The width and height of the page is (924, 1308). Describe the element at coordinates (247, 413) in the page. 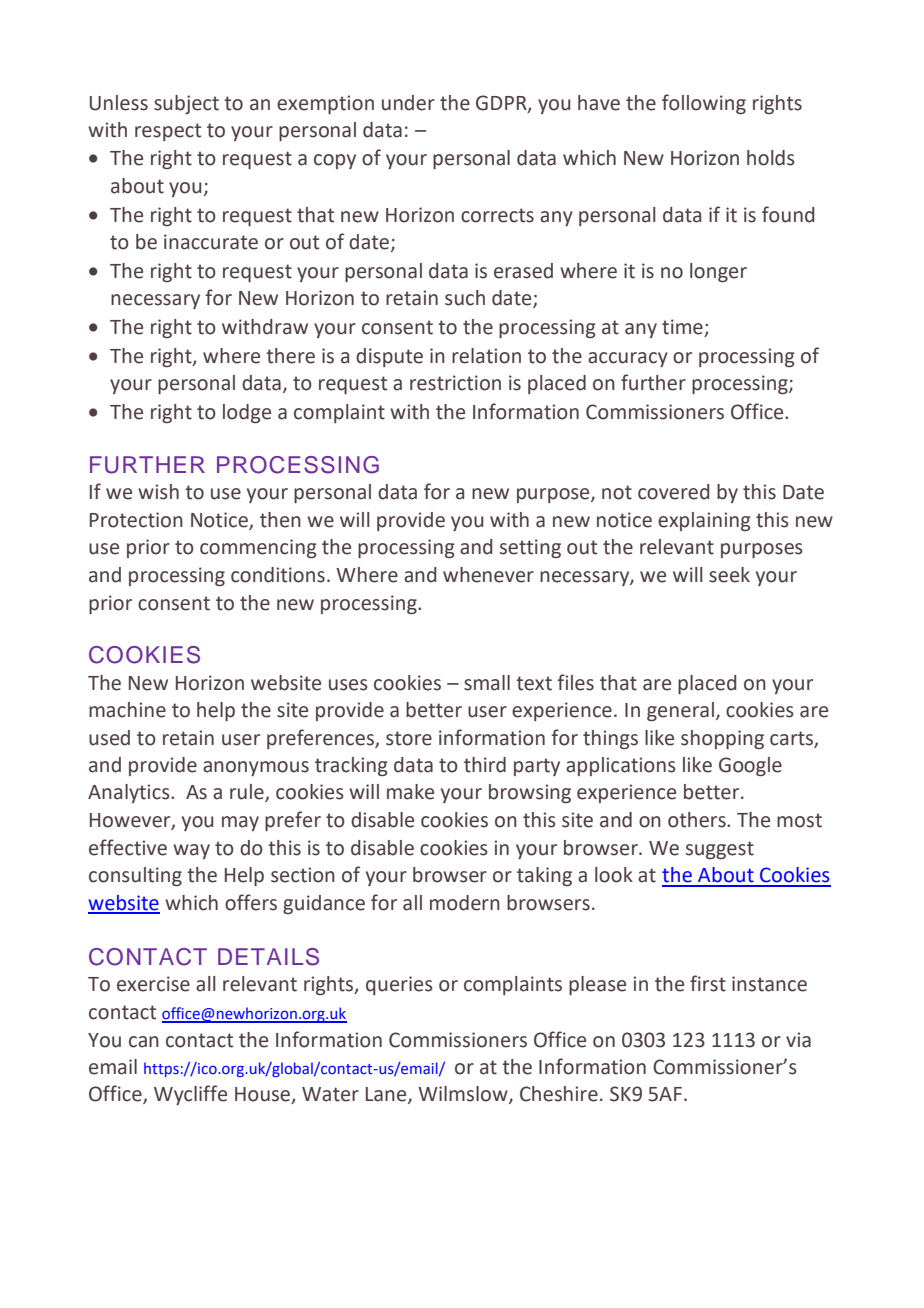

I see `lodge` at that location.
